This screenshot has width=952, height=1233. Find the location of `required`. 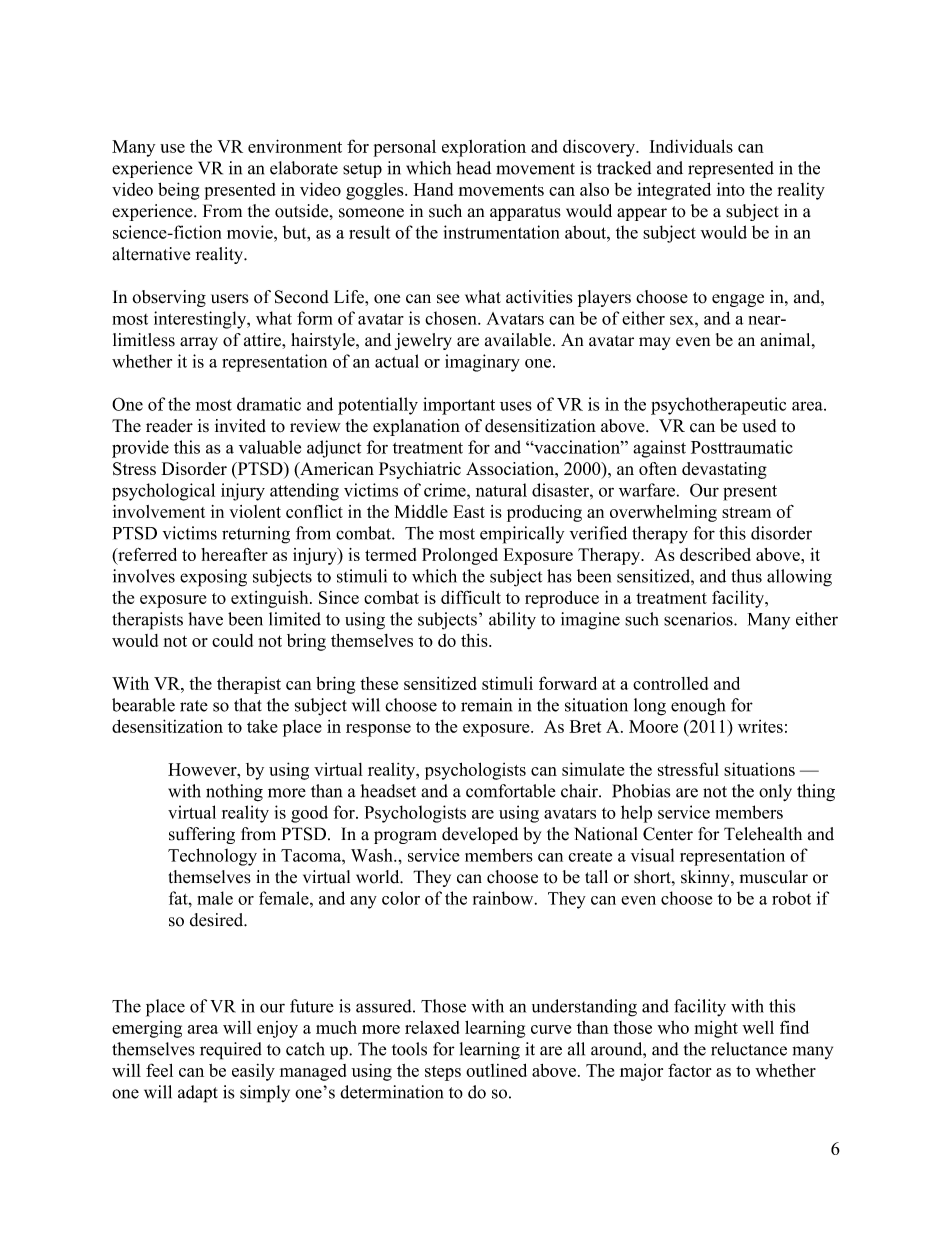

required is located at coordinates (231, 1051).
